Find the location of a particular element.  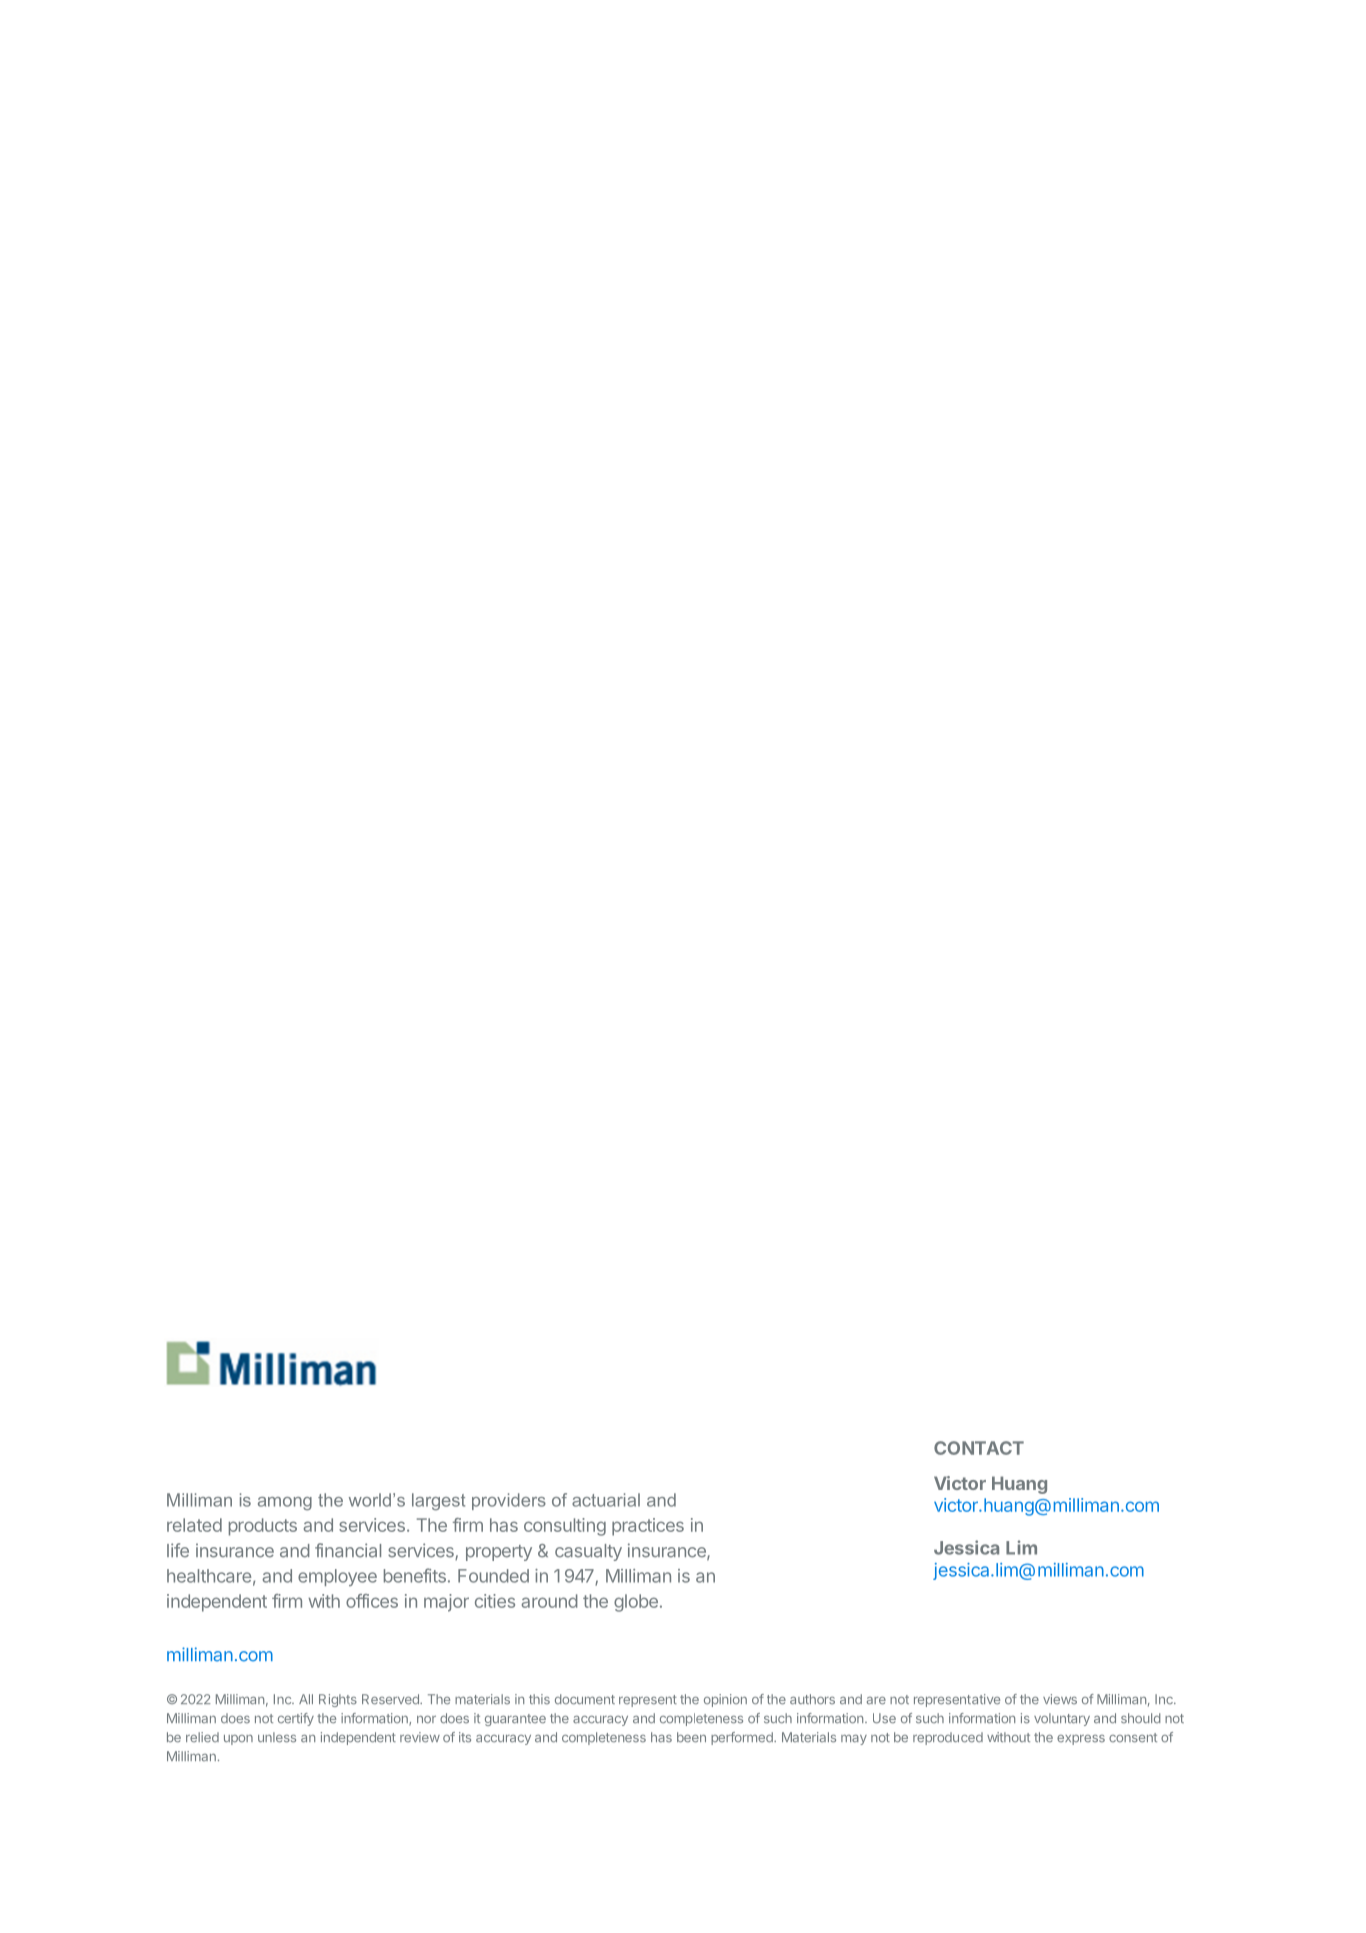

CONTACT is located at coordinates (979, 1448).
